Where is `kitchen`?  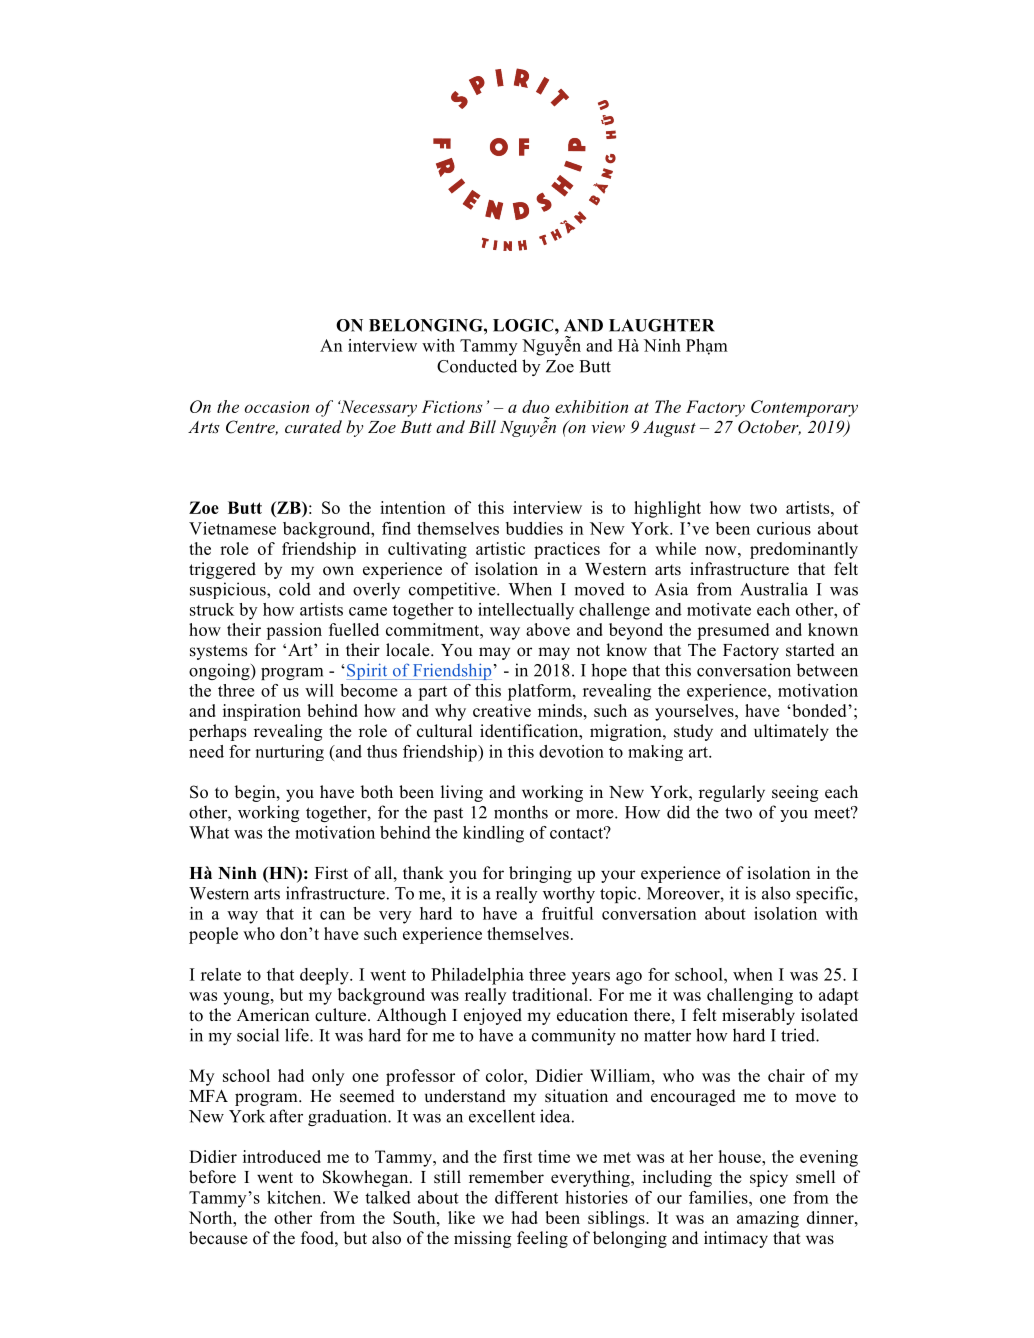
kitchen is located at coordinates (295, 1197).
